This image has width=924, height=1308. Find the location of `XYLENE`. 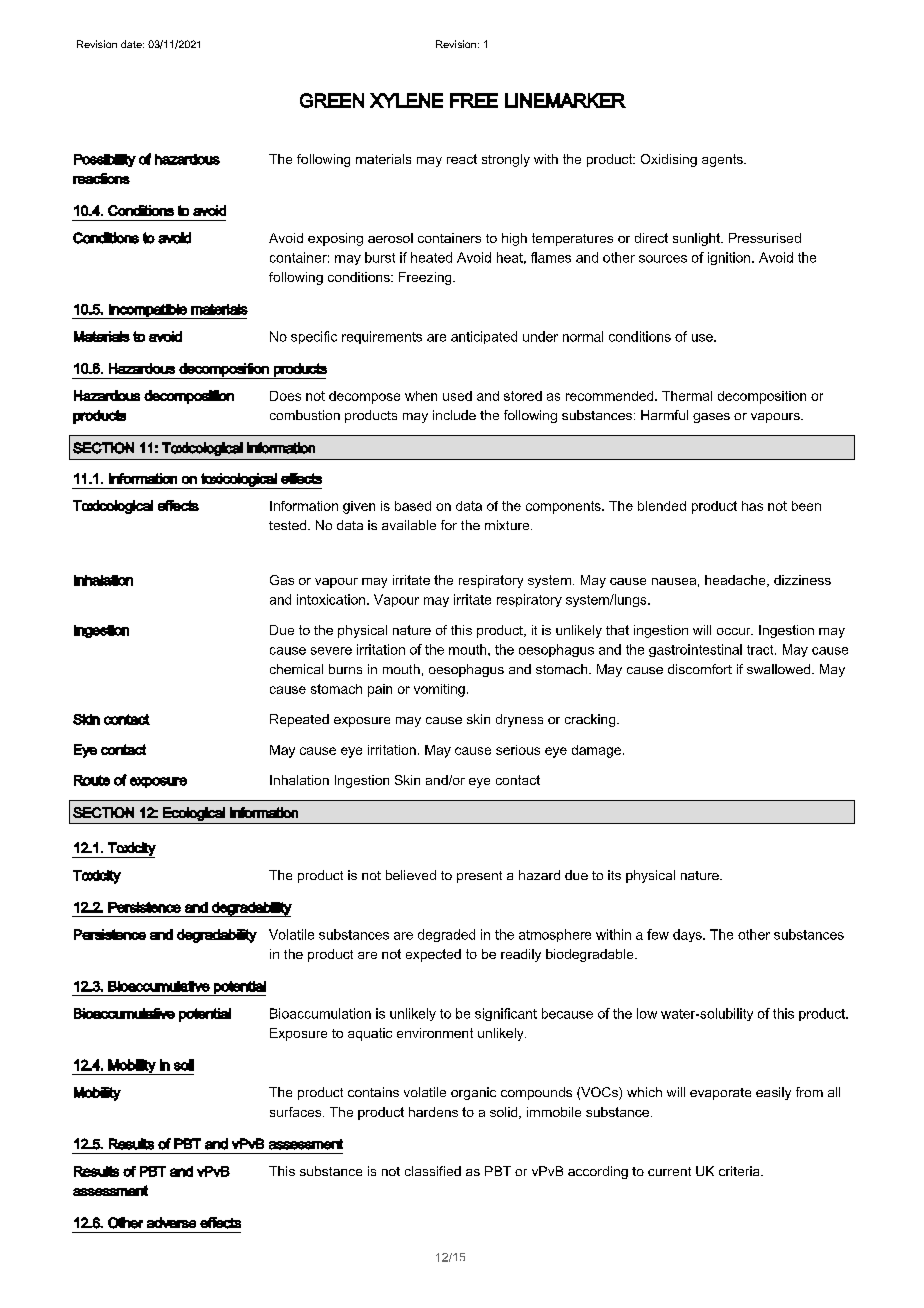

XYLENE is located at coordinates (406, 100).
